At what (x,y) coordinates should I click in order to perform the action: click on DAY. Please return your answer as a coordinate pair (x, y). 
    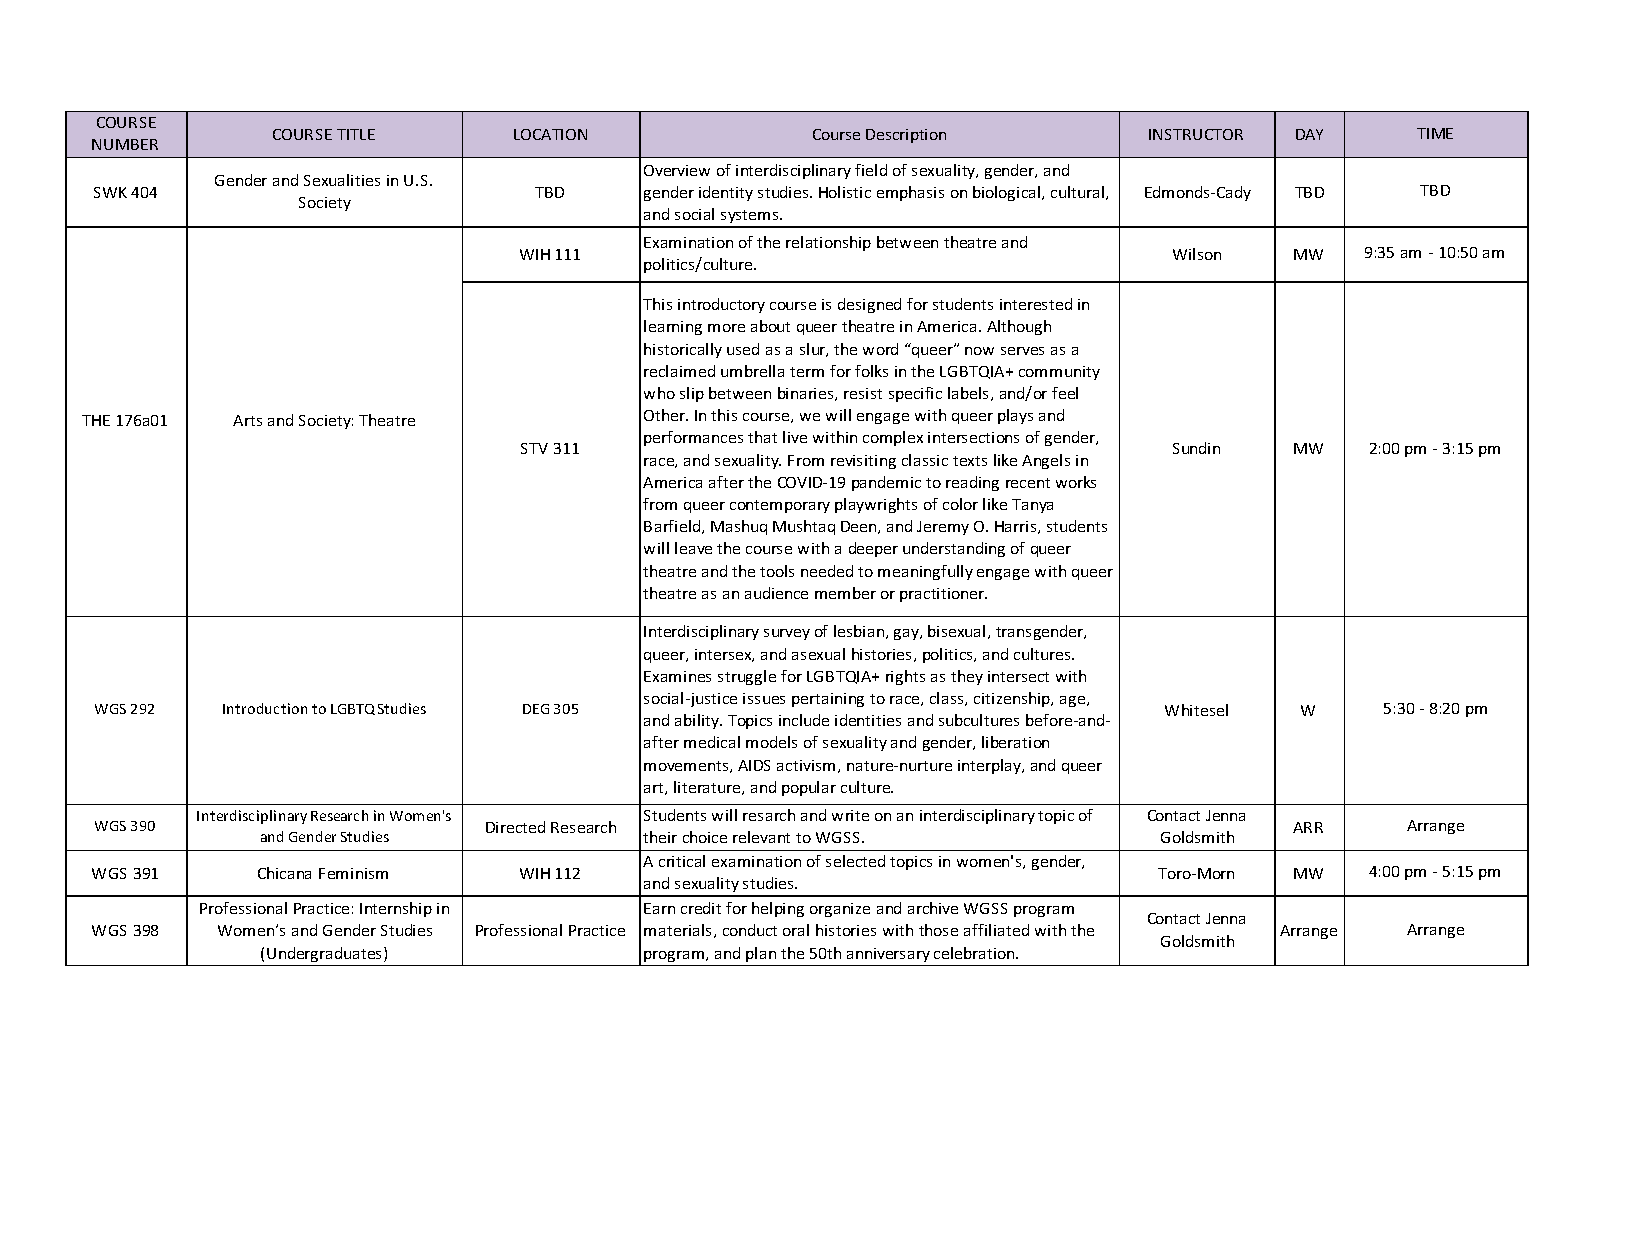
    Looking at the image, I should click on (1309, 134).
